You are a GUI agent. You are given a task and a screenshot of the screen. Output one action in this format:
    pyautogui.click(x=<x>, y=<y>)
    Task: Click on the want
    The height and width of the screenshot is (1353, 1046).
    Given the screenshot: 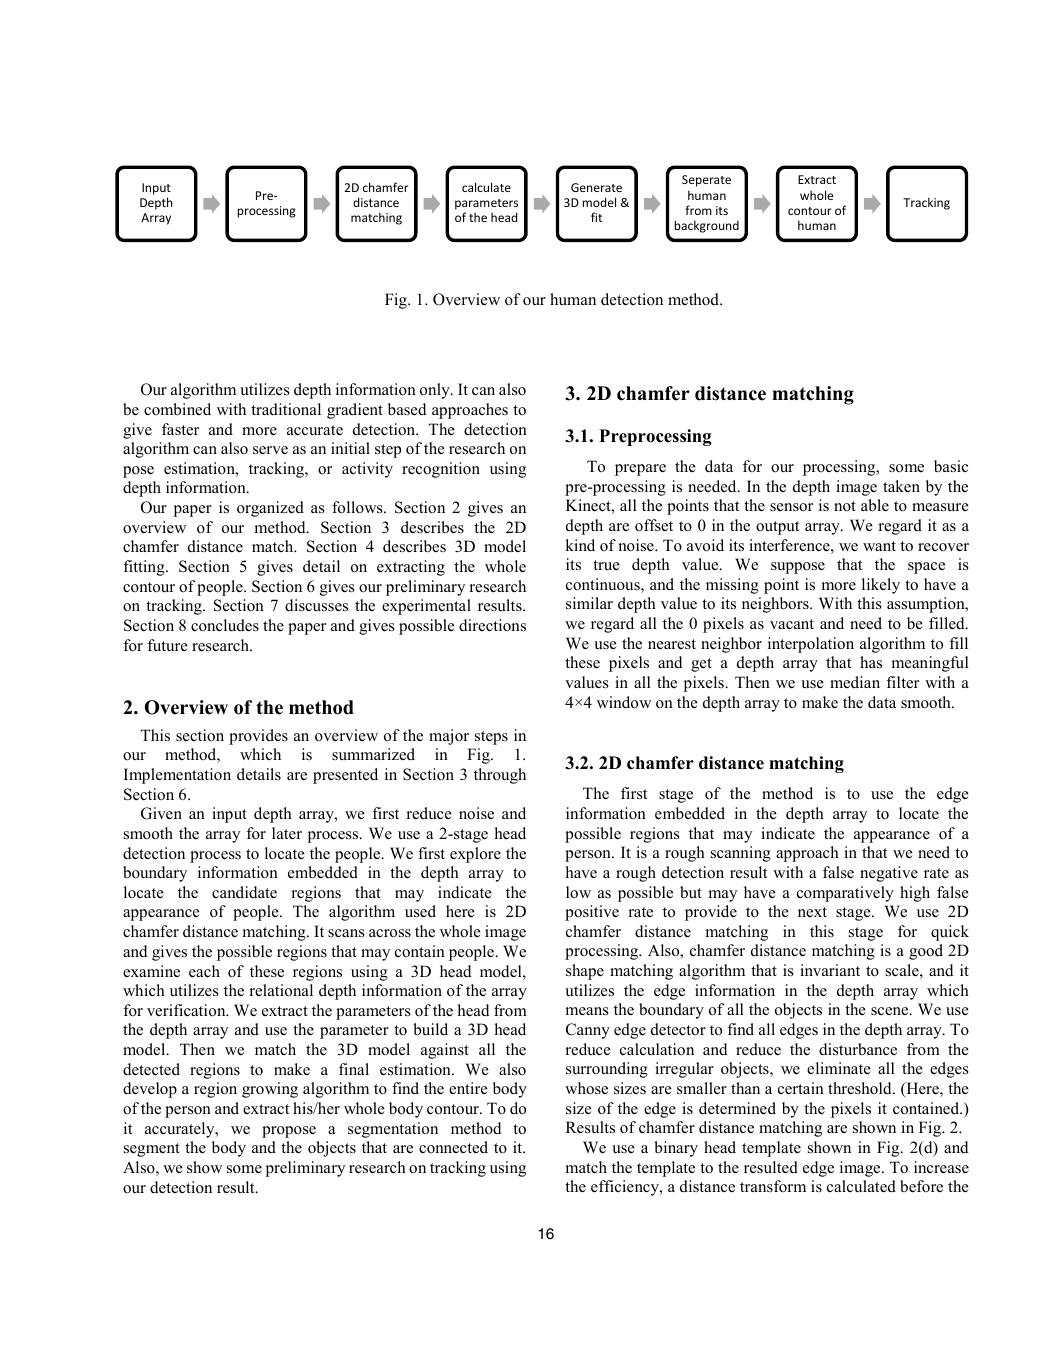 What is the action you would take?
    pyautogui.click(x=879, y=546)
